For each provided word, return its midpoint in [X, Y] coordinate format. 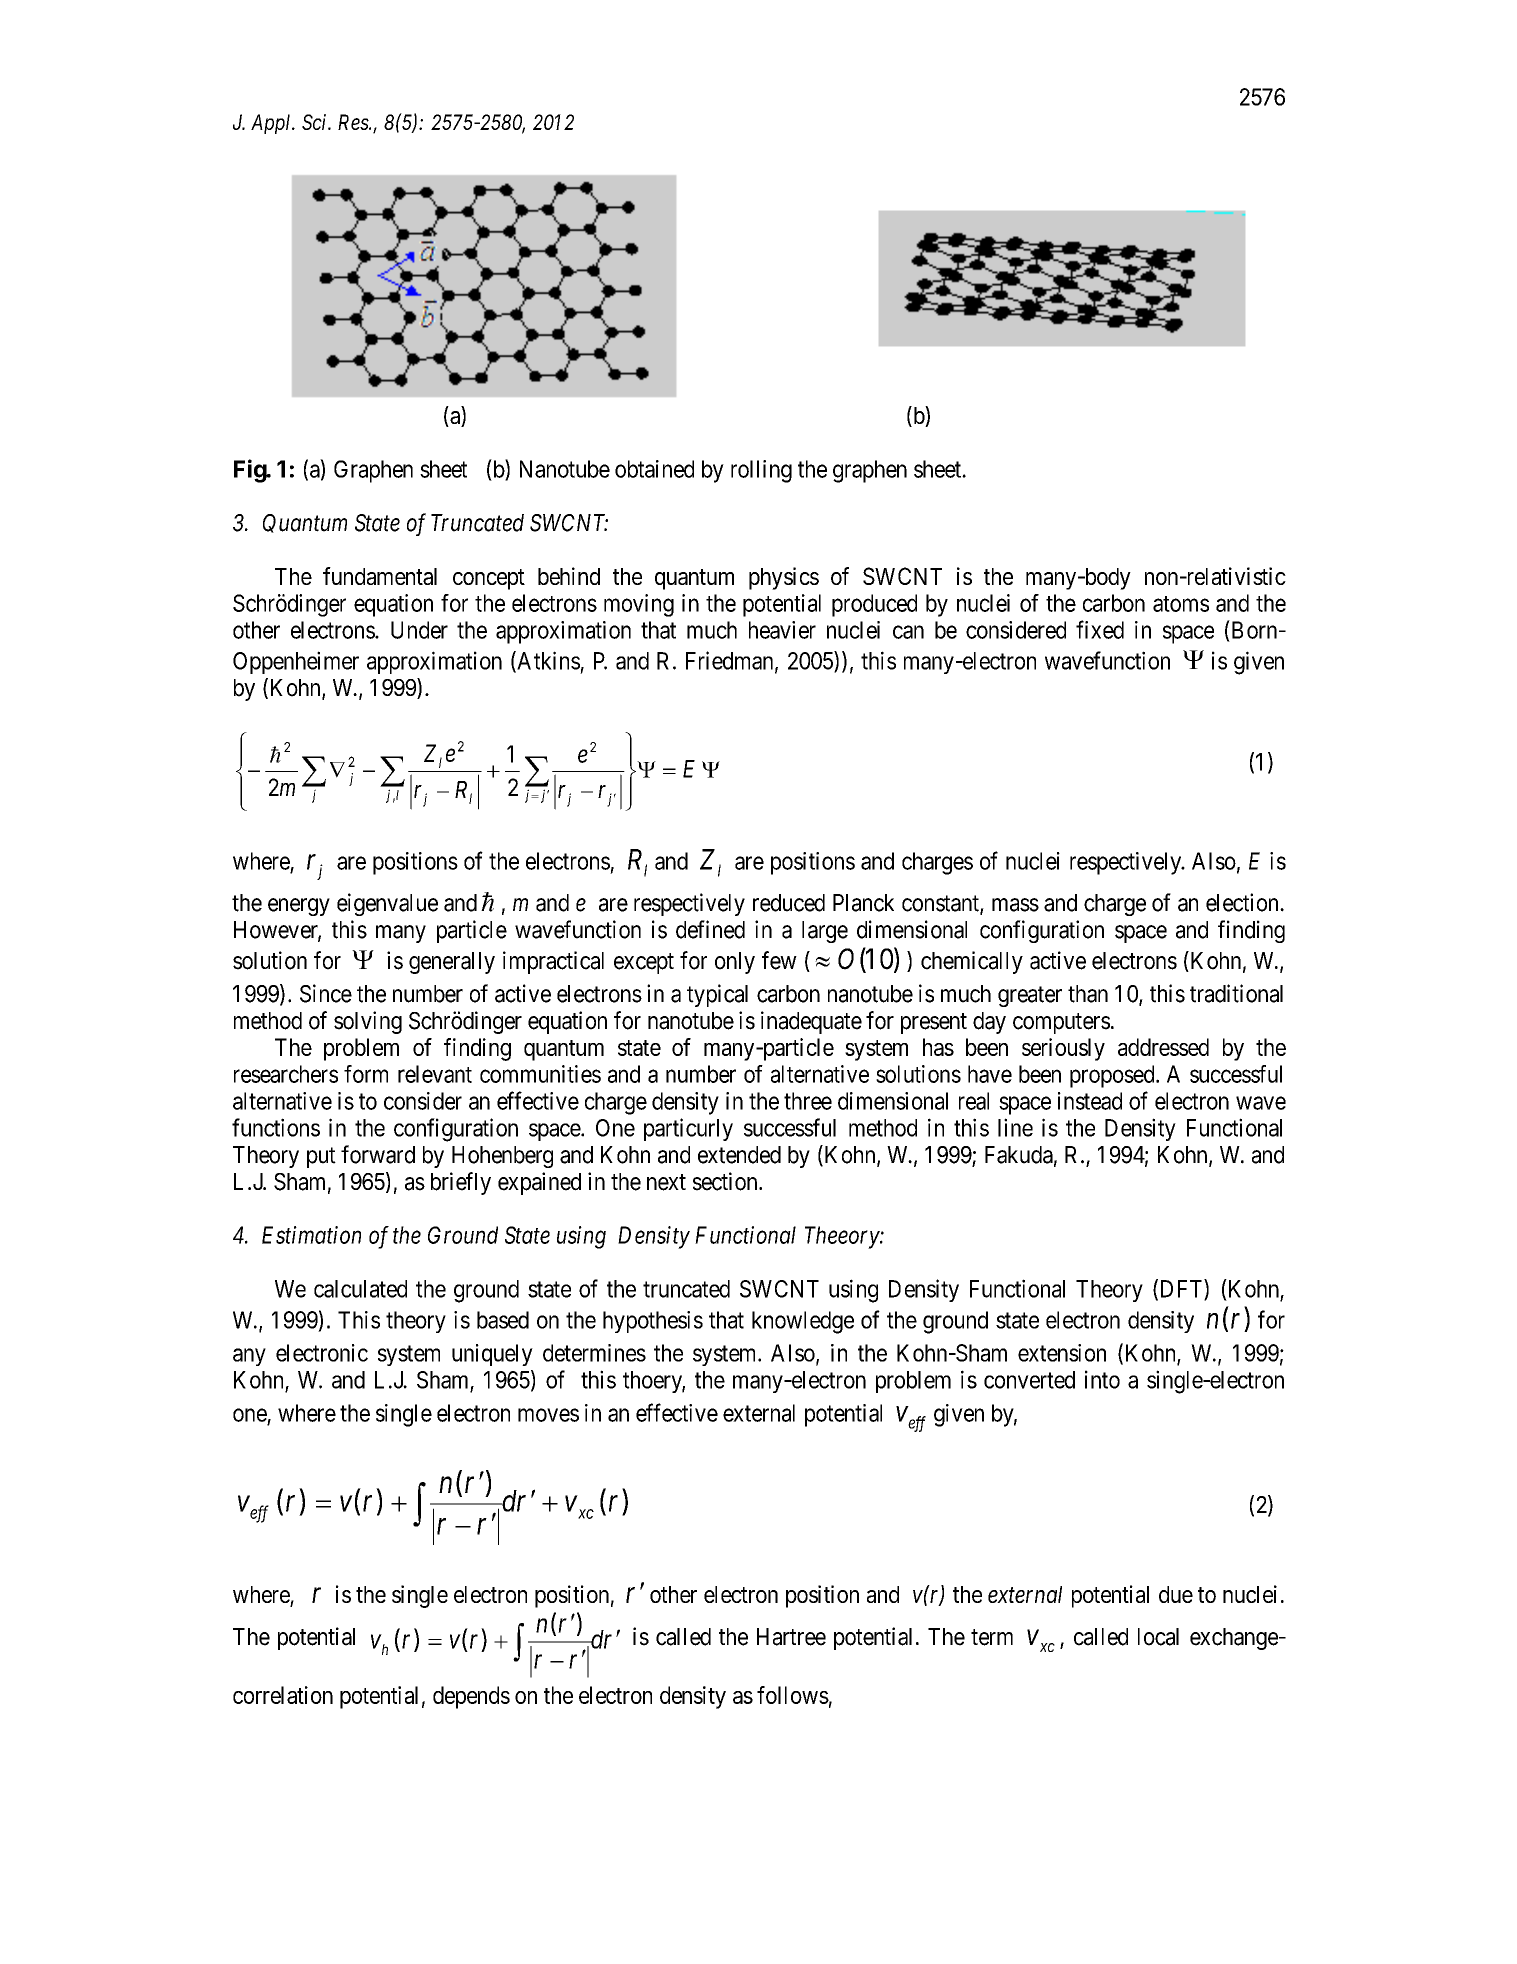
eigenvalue [387, 904]
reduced [789, 903]
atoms [1181, 604]
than [1088, 994]
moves [548, 1415]
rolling [761, 471]
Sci [316, 122]
